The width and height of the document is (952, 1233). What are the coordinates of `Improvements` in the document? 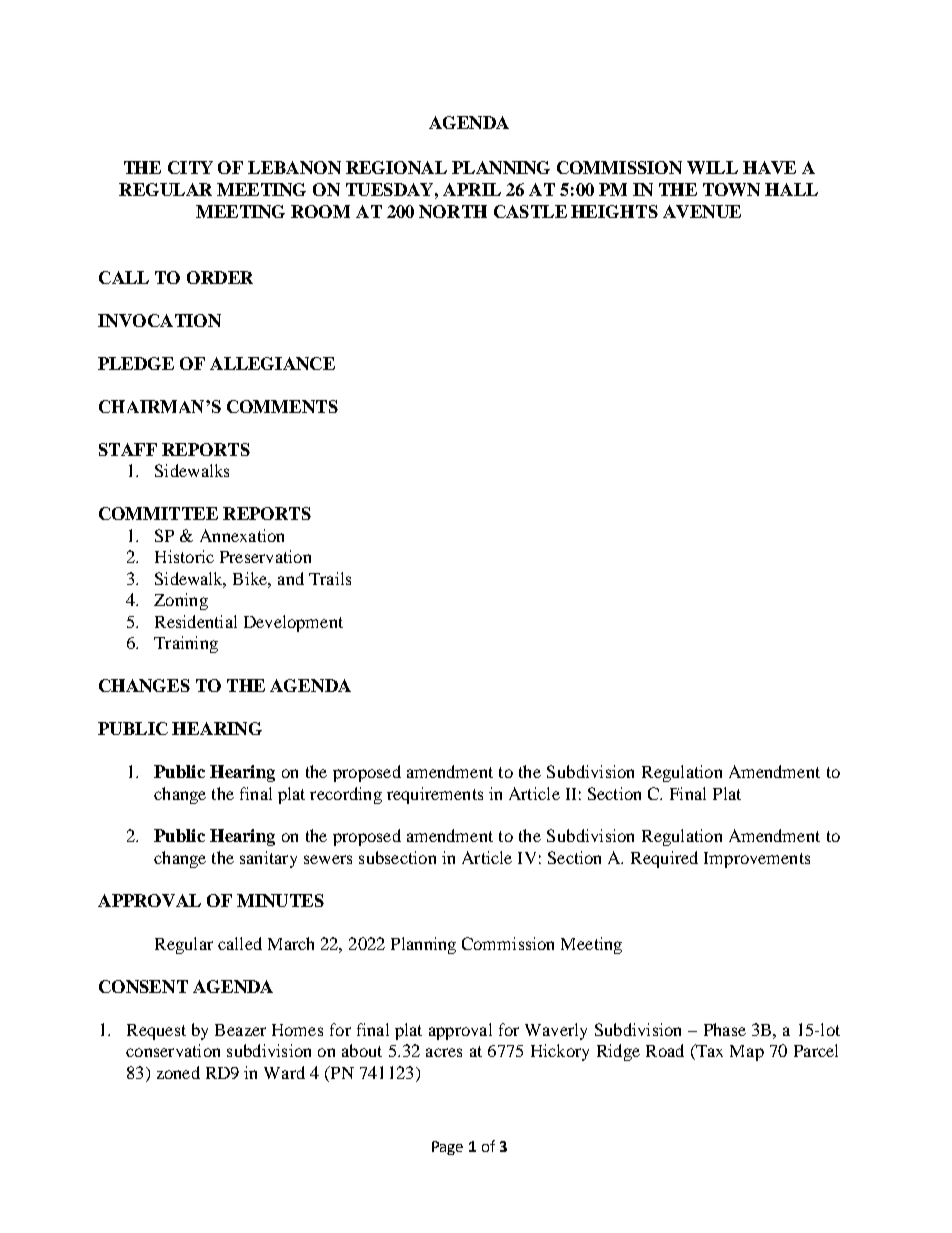 It's located at (757, 860).
